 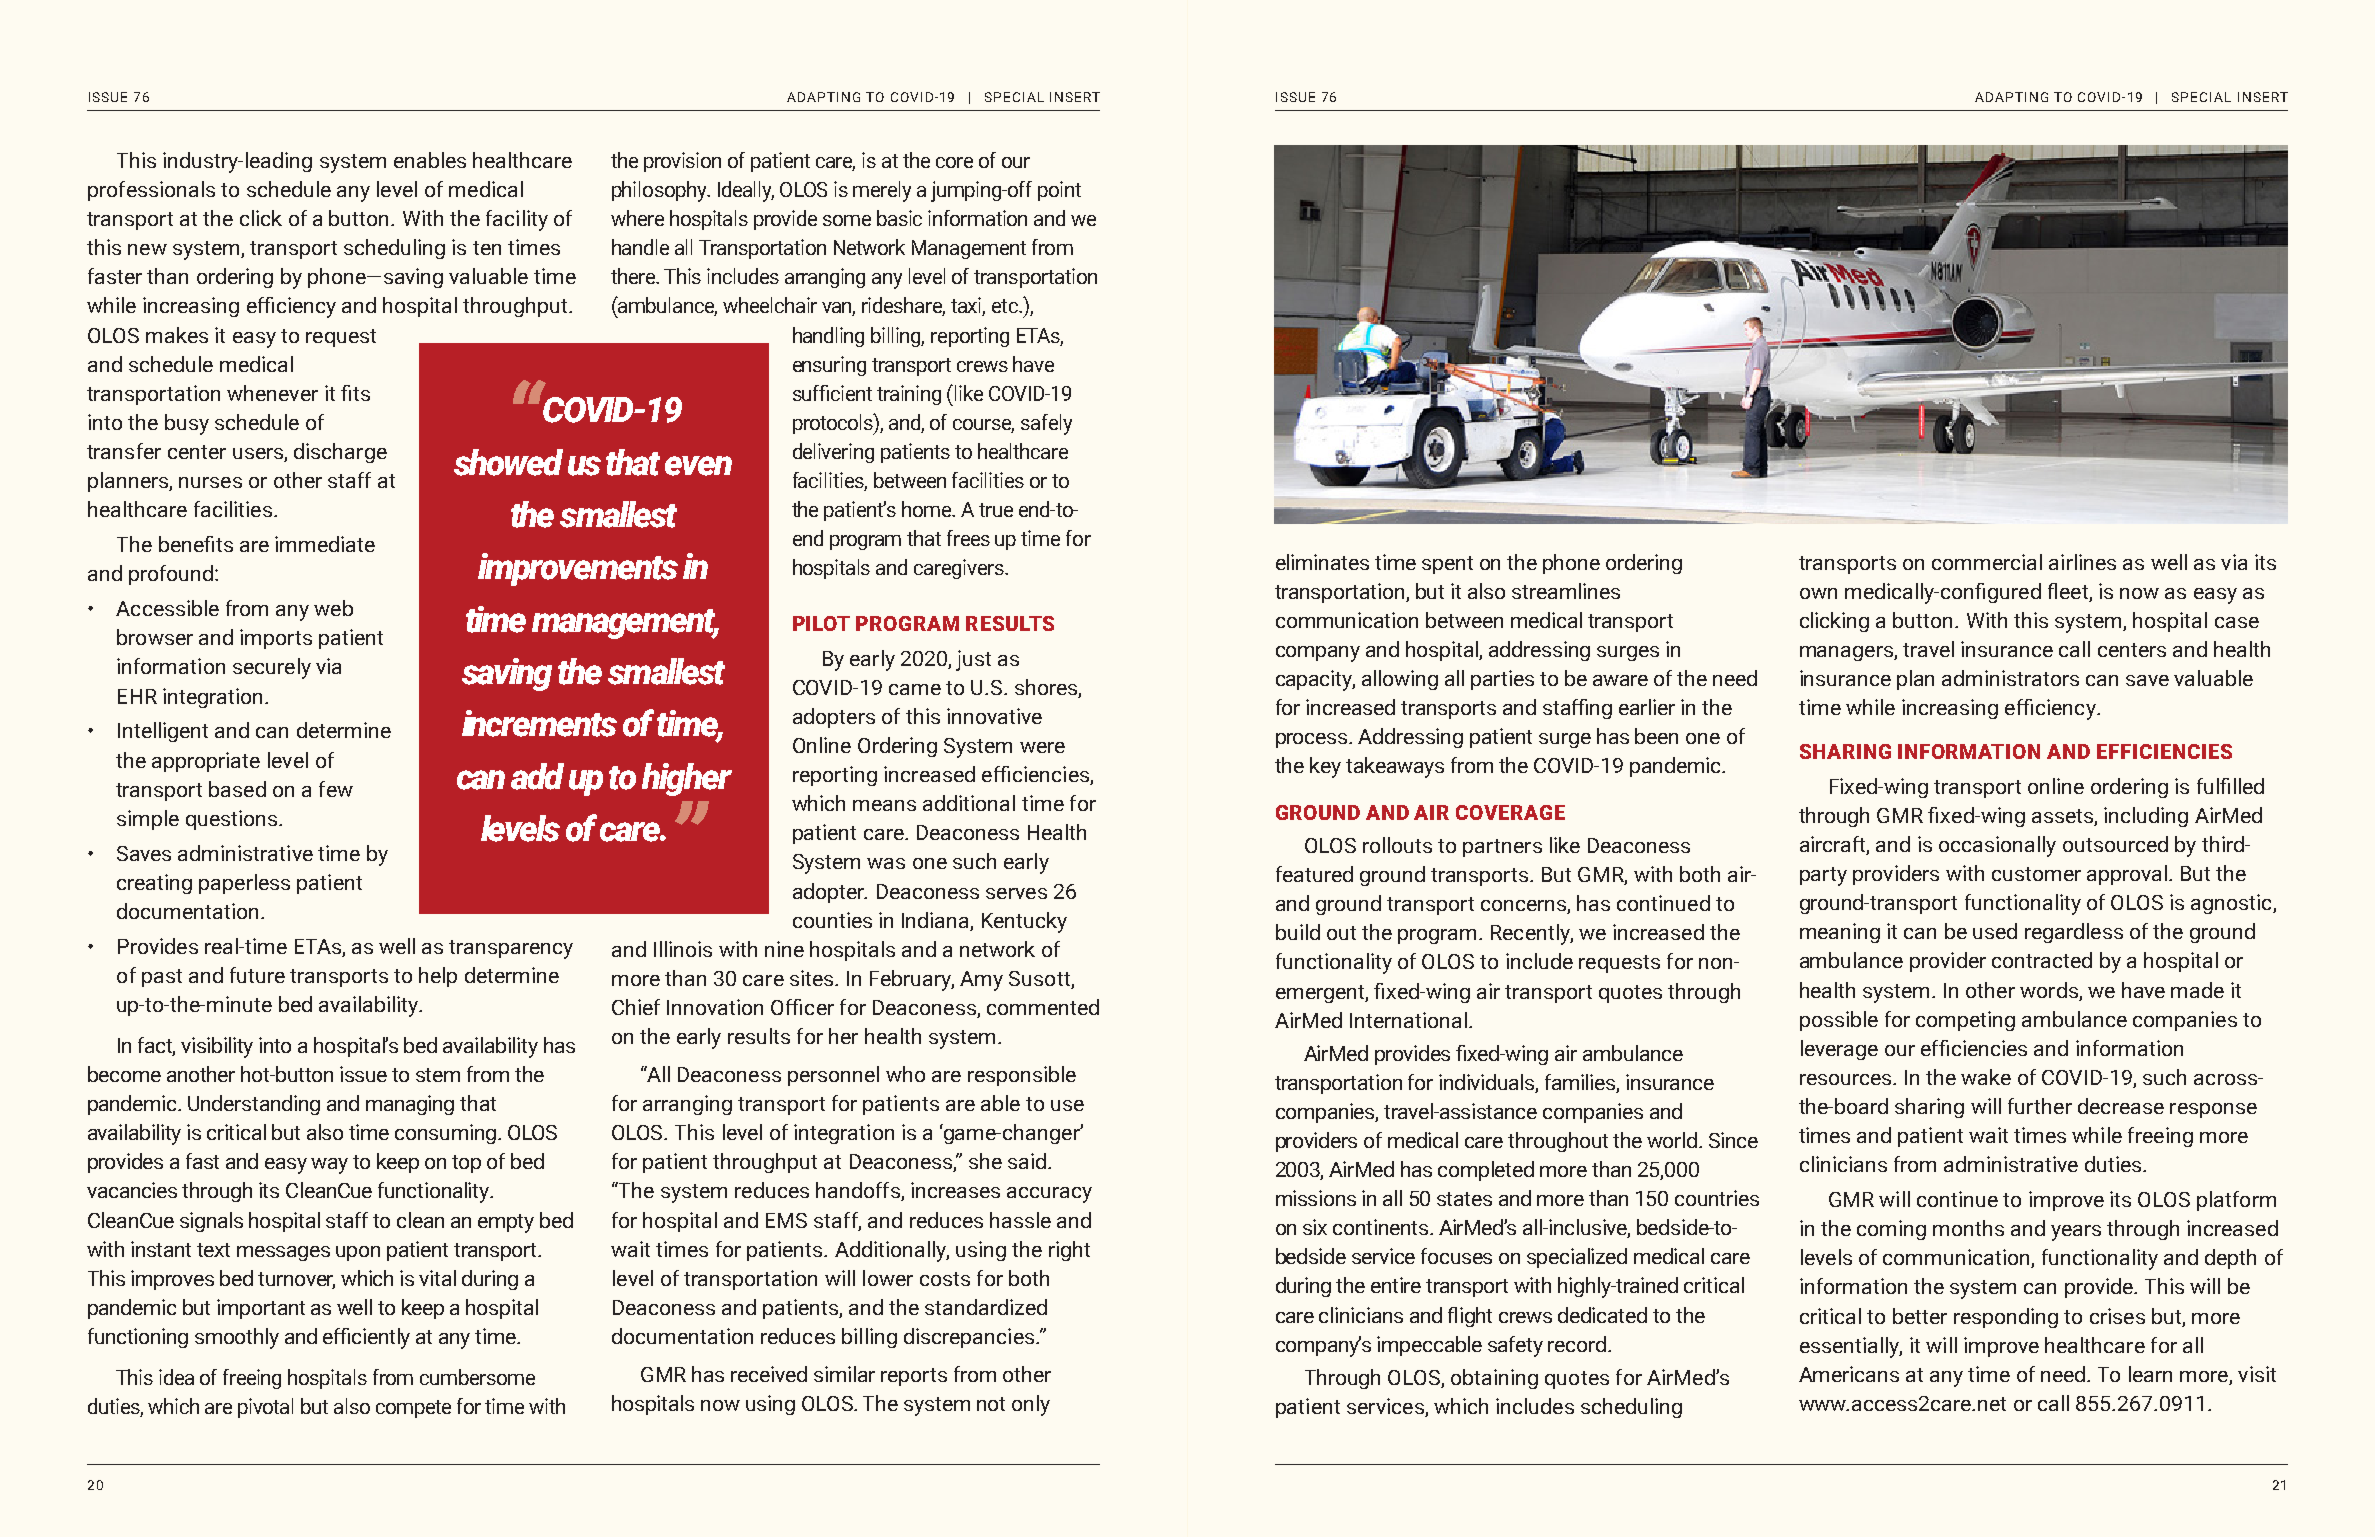 What do you see at coordinates (1031, 1405) in the screenshot?
I see `only` at bounding box center [1031, 1405].
